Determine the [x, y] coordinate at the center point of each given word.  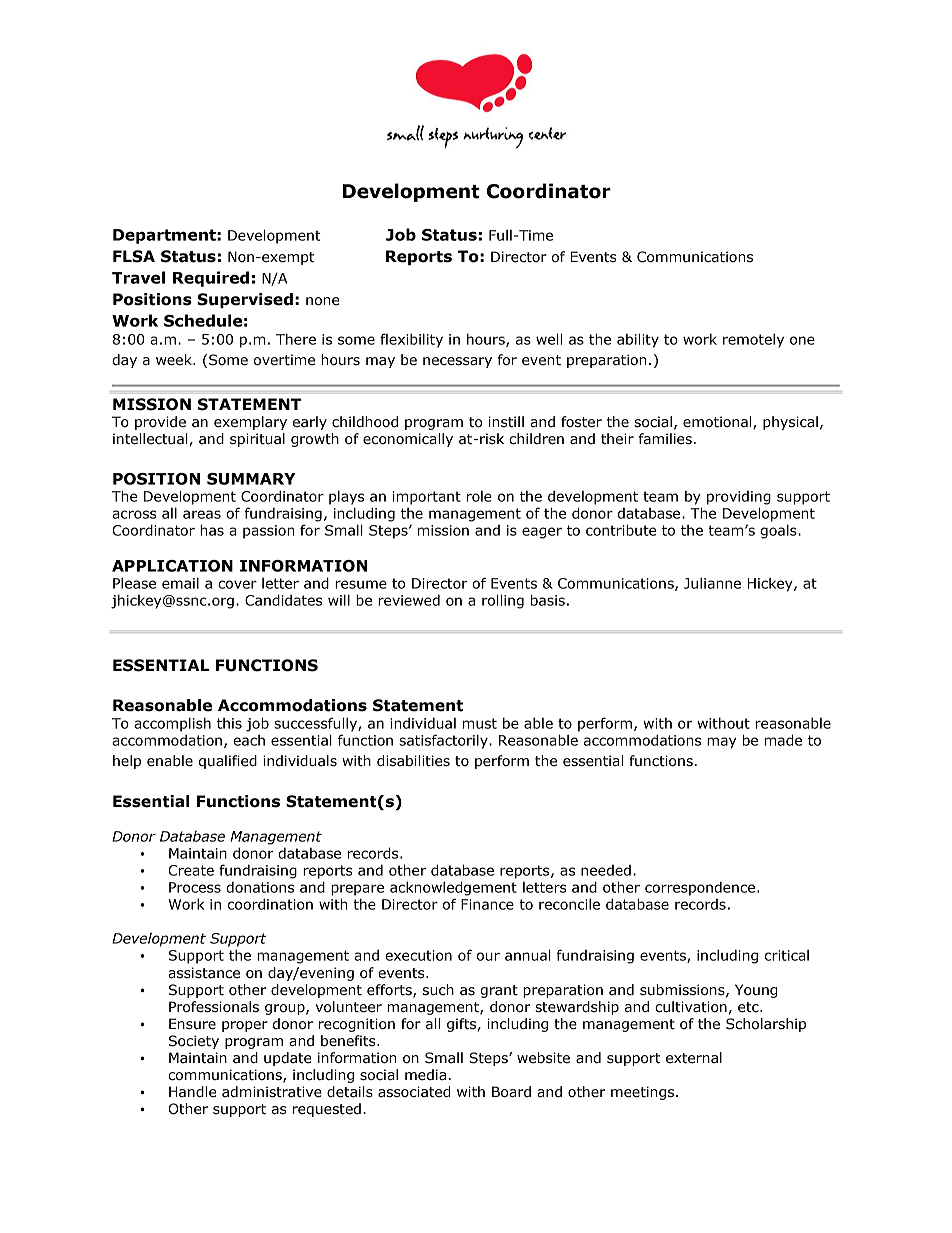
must [480, 723]
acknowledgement [453, 888]
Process [195, 887]
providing [739, 498]
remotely [753, 340]
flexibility [411, 340]
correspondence [700, 888]
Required [211, 279]
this [229, 723]
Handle [192, 1092]
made [783, 740]
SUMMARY [251, 479]
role [479, 496]
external [694, 1058]
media [425, 1075]
